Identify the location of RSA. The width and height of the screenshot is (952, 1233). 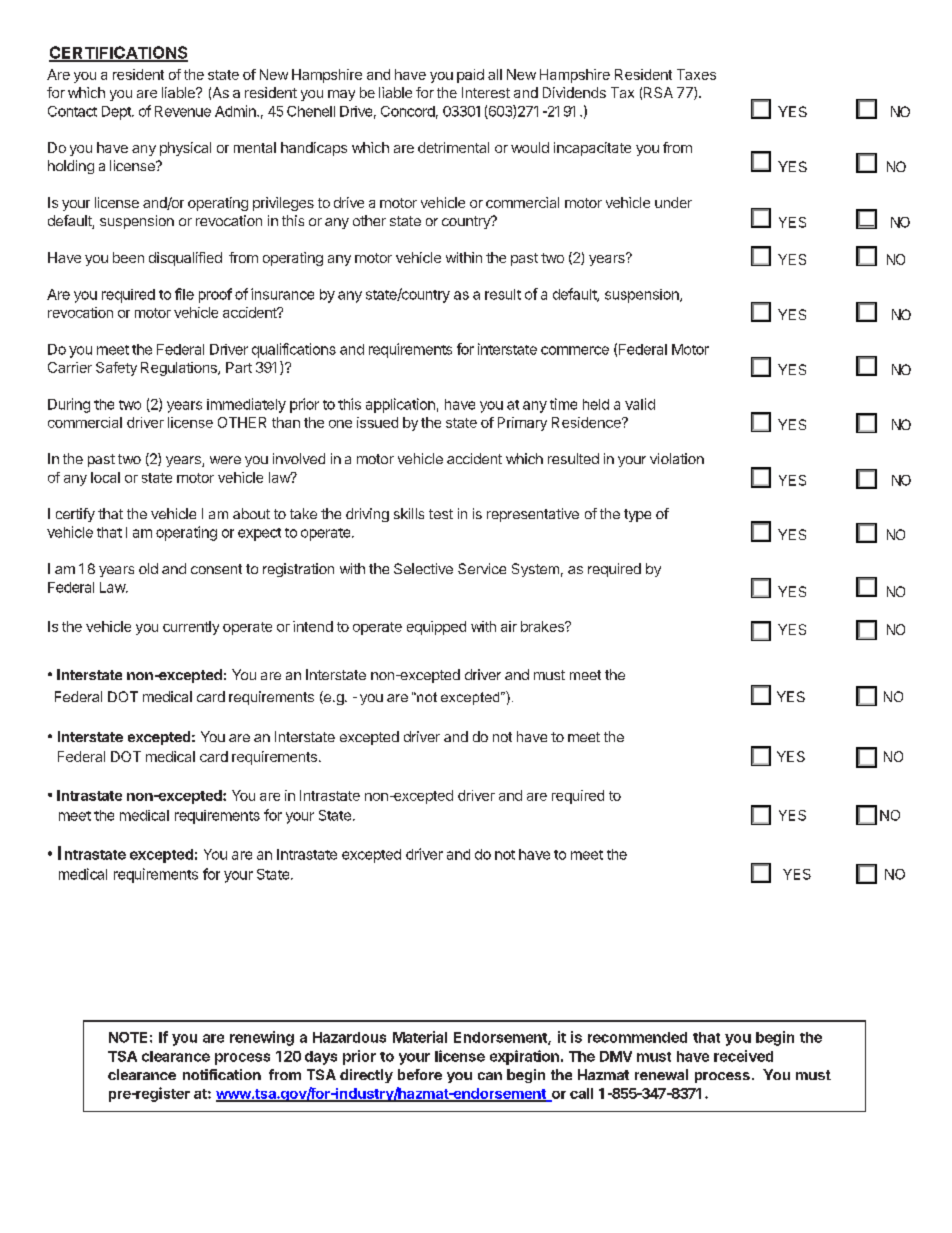
(658, 92).
